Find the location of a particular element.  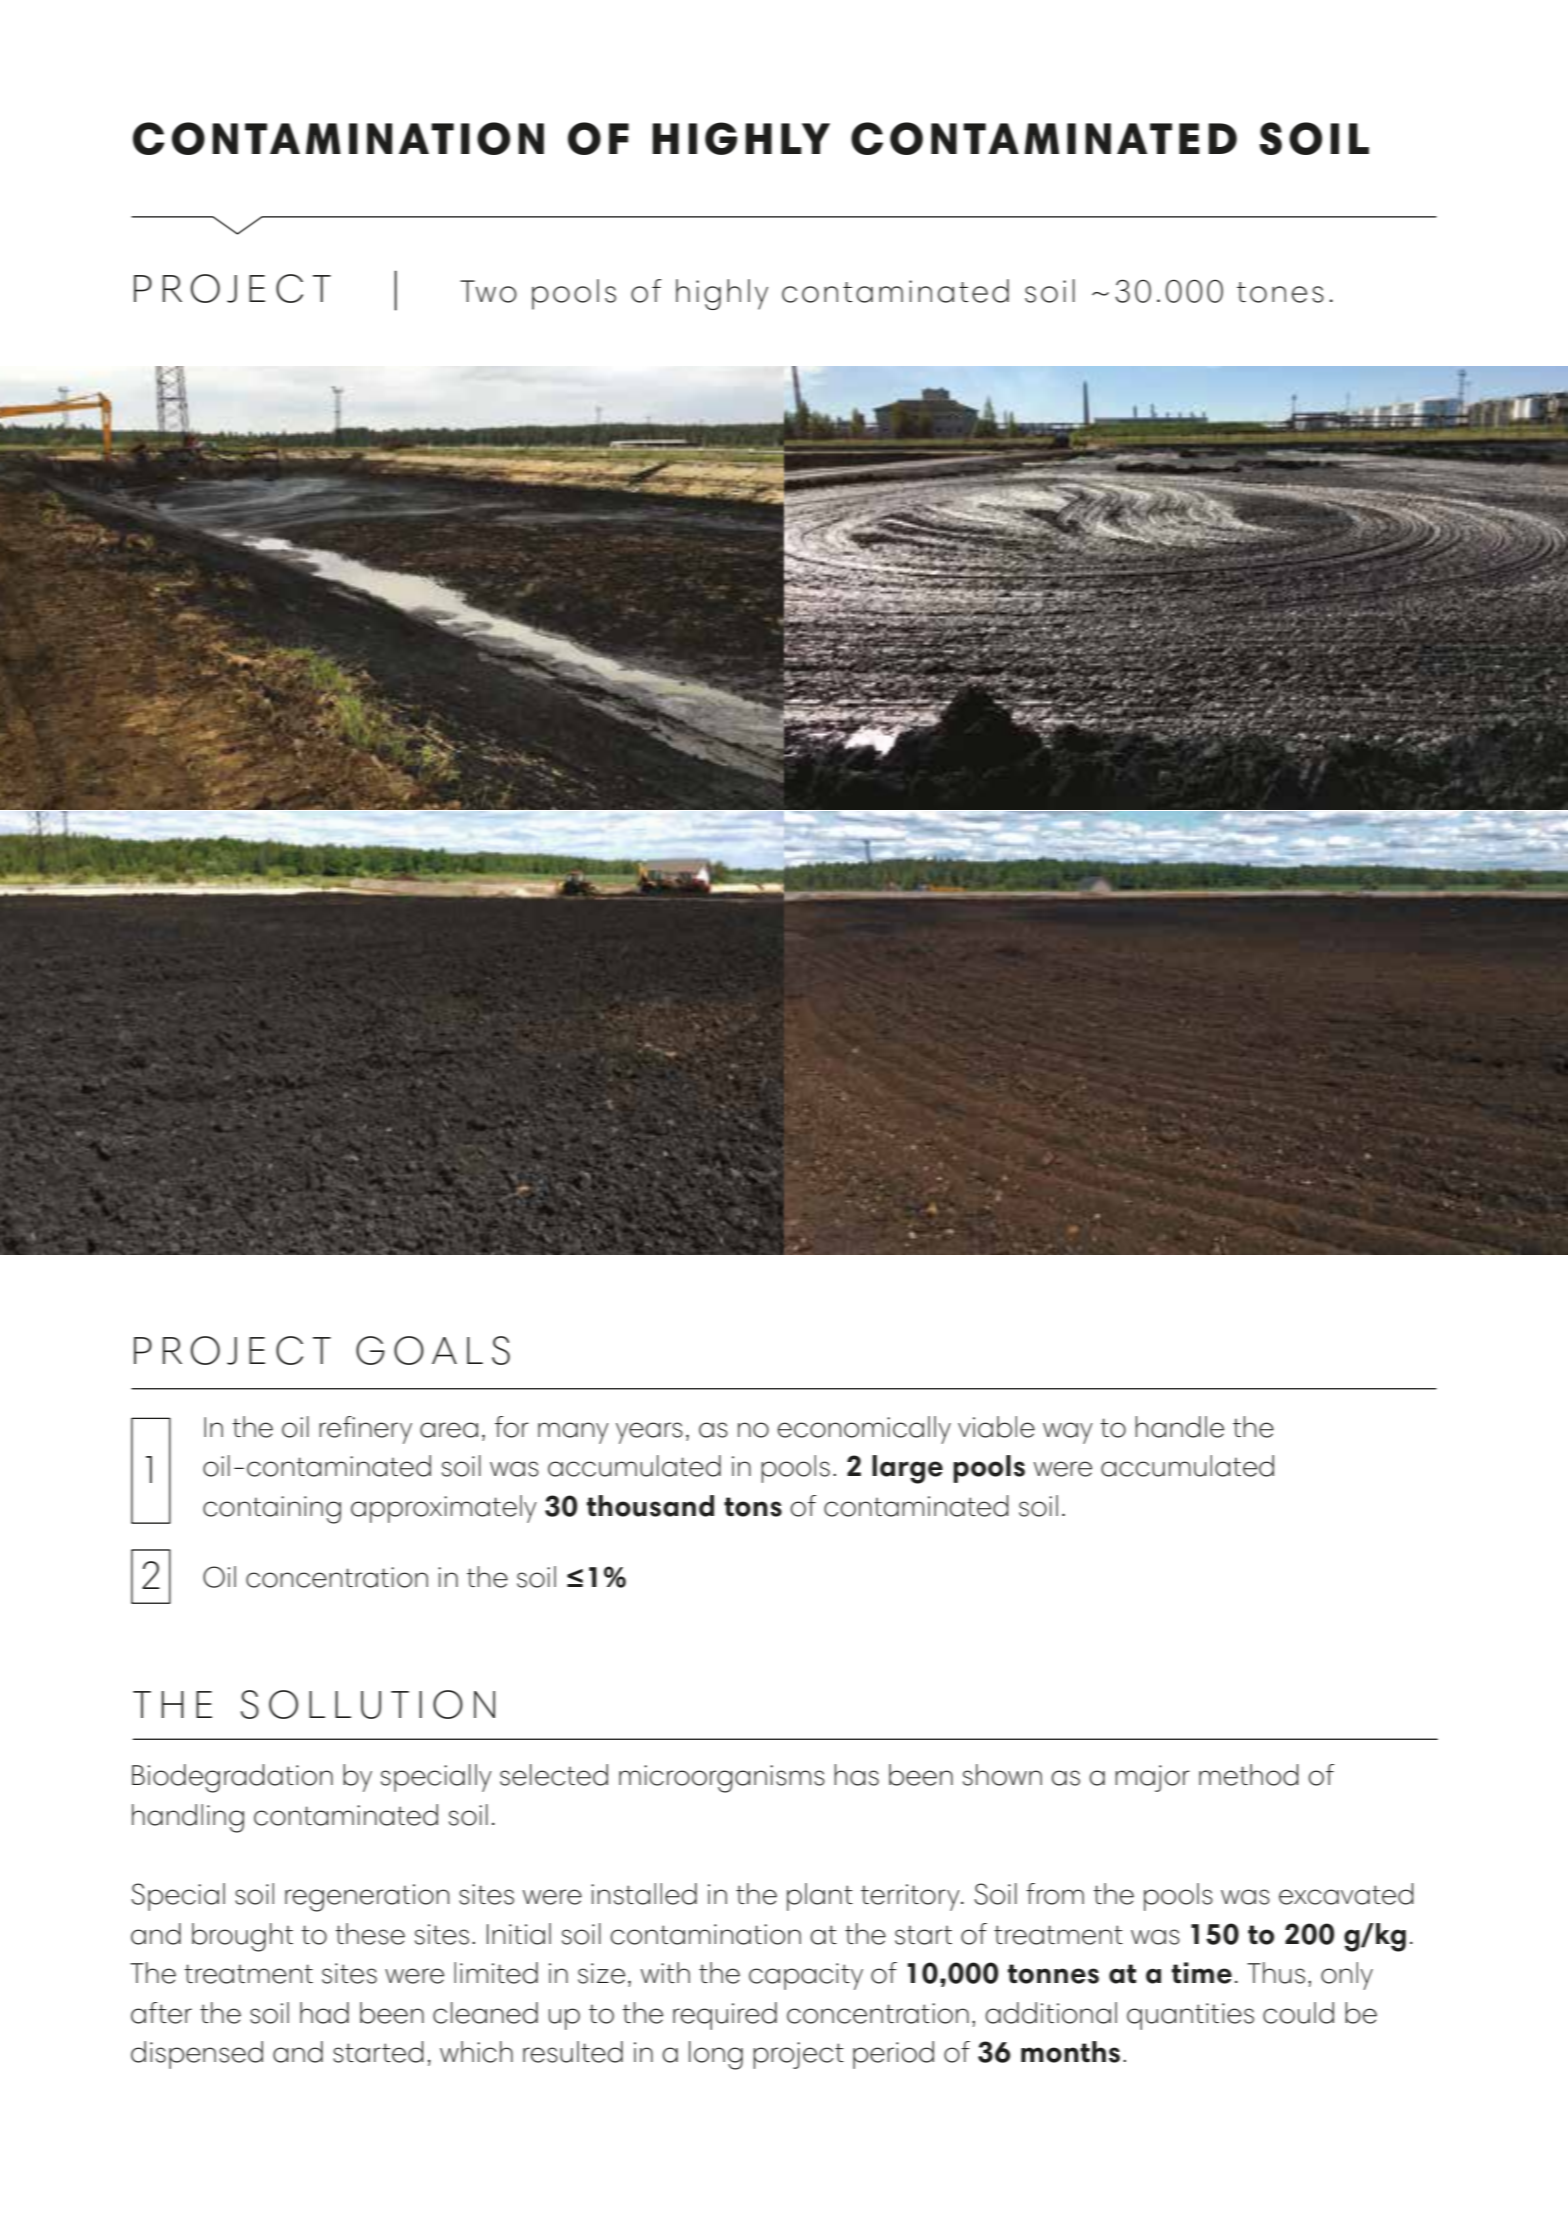

for is located at coordinates (512, 1427).
